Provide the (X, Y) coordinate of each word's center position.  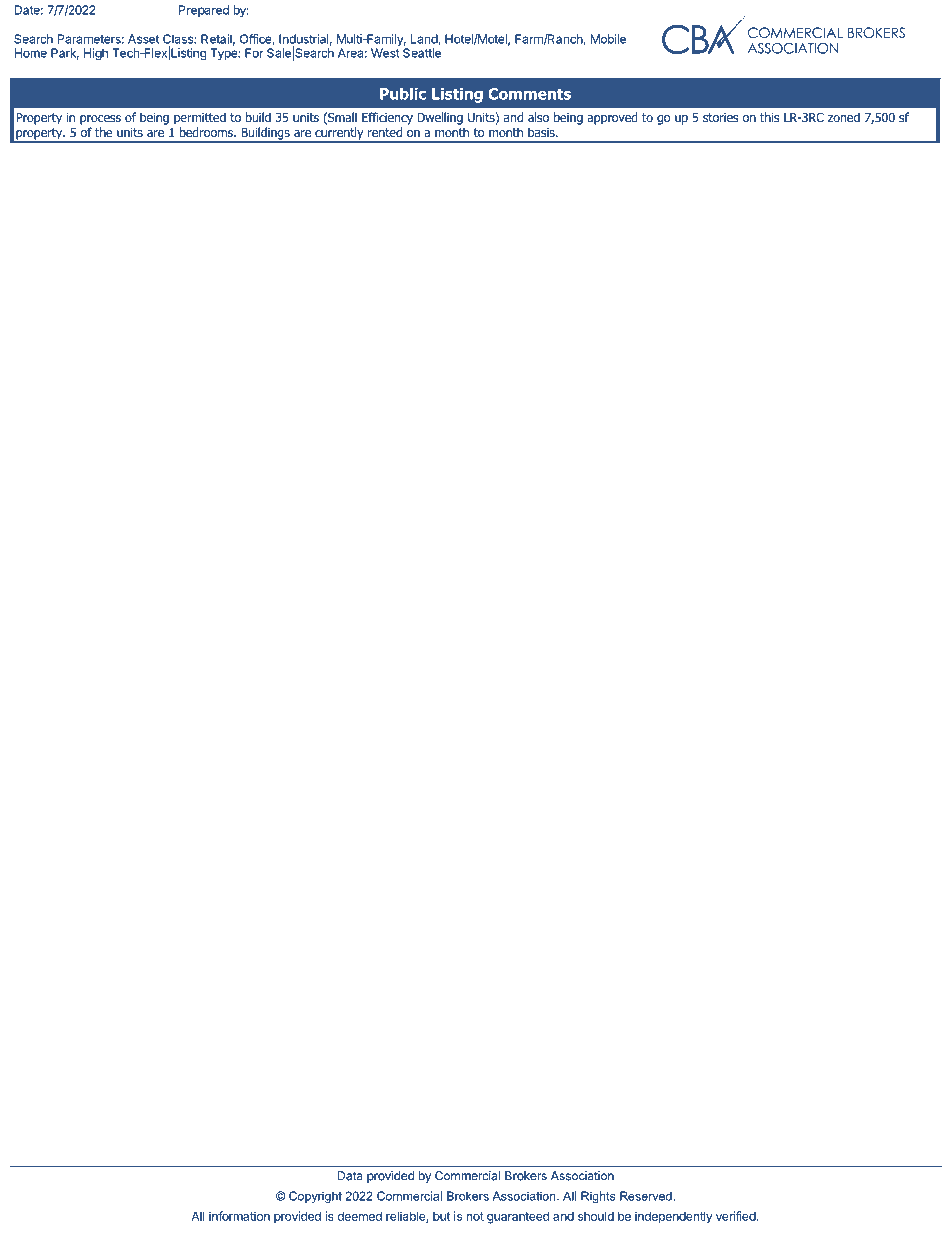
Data (350, 1176)
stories (721, 117)
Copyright (315, 1197)
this (770, 117)
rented (385, 132)
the (103, 132)
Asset (143, 39)
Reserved (647, 1196)
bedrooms (207, 132)
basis (542, 132)
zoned (844, 117)
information (239, 1216)
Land (425, 40)
